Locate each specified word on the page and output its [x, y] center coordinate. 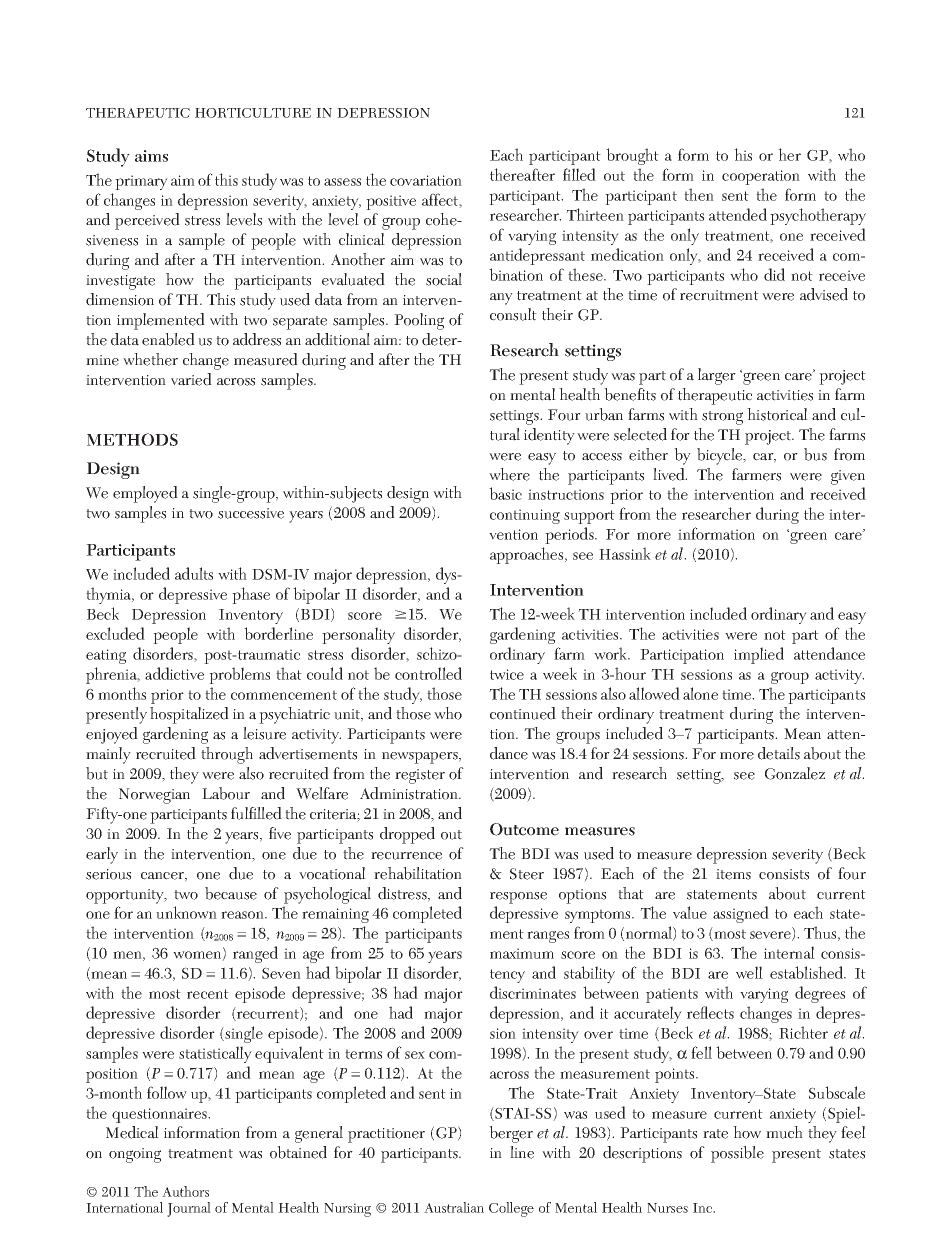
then [699, 194]
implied [759, 655]
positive [391, 202]
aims [151, 156]
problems [239, 675]
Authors [185, 1191]
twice [507, 674]
